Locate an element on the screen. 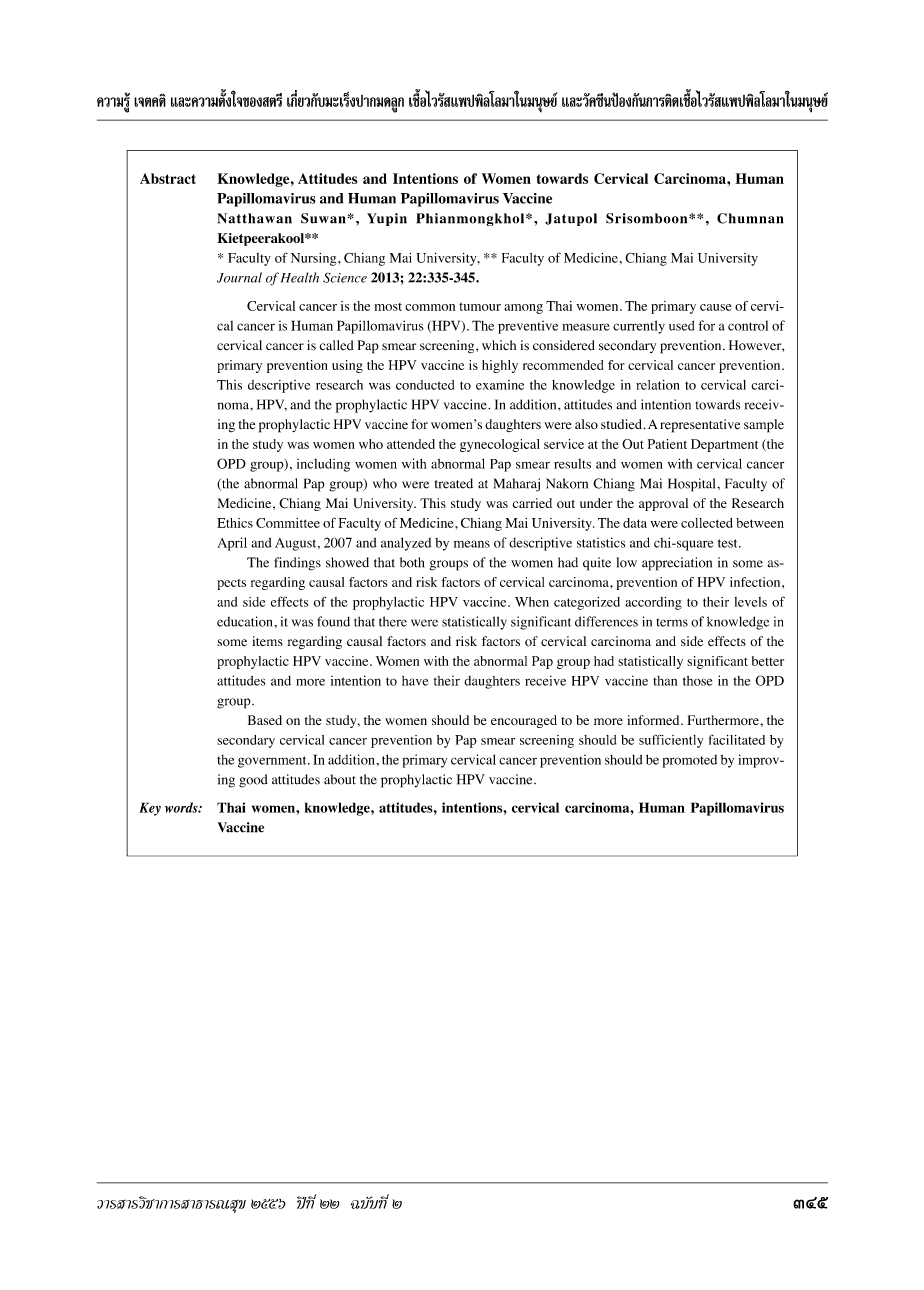 This screenshot has width=924, height=1290. Abstract is located at coordinates (168, 178).
